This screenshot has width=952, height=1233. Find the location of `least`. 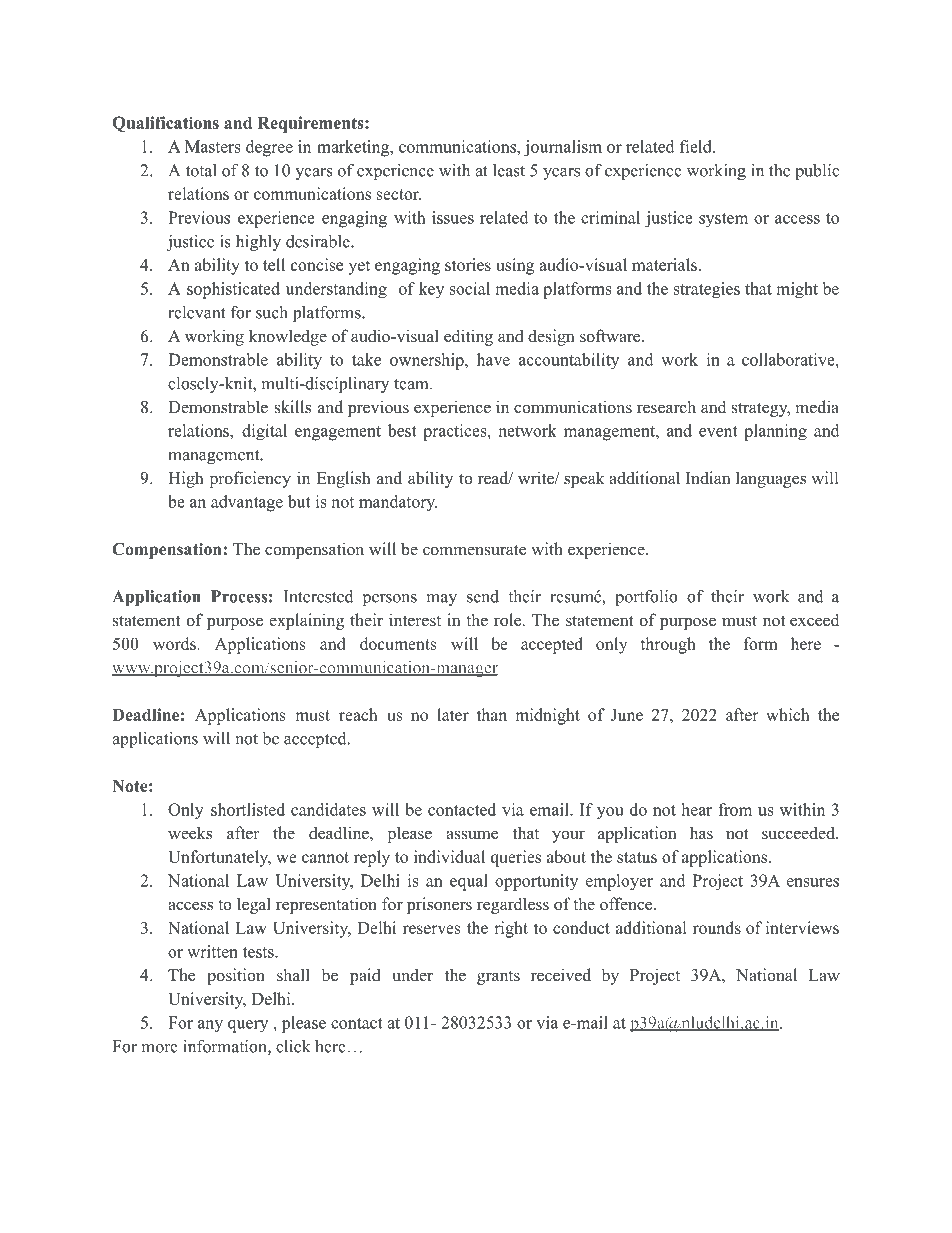

least is located at coordinates (509, 170).
